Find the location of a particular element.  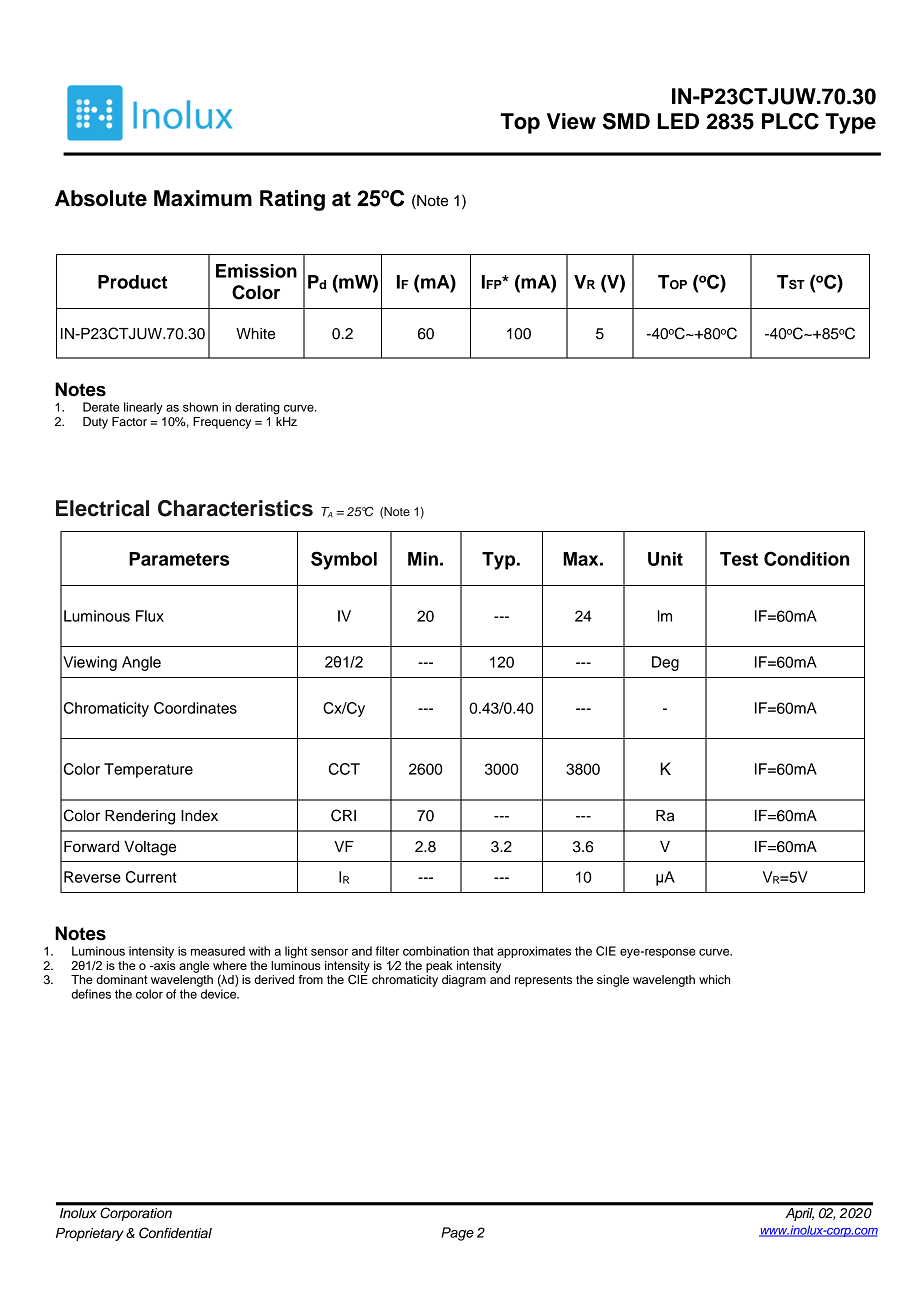

Test is located at coordinates (739, 559).
